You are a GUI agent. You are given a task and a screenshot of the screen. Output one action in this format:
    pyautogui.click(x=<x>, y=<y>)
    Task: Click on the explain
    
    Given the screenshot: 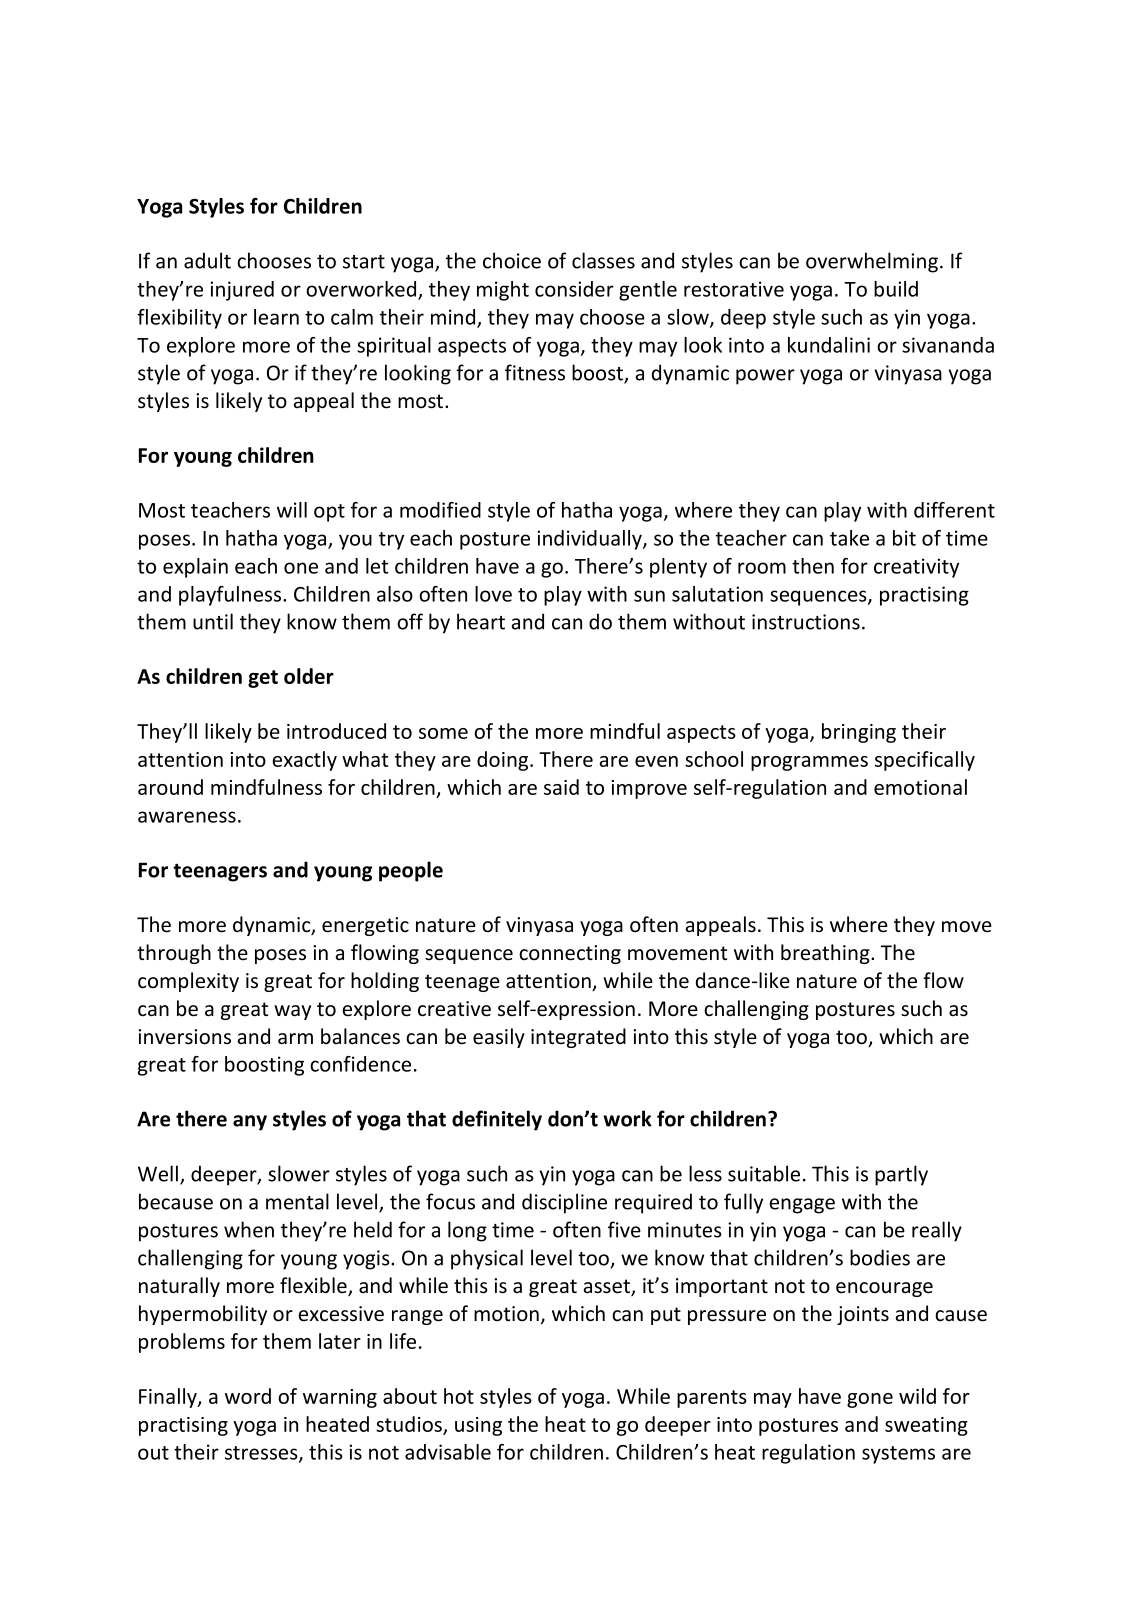 What is the action you would take?
    pyautogui.click(x=195, y=568)
